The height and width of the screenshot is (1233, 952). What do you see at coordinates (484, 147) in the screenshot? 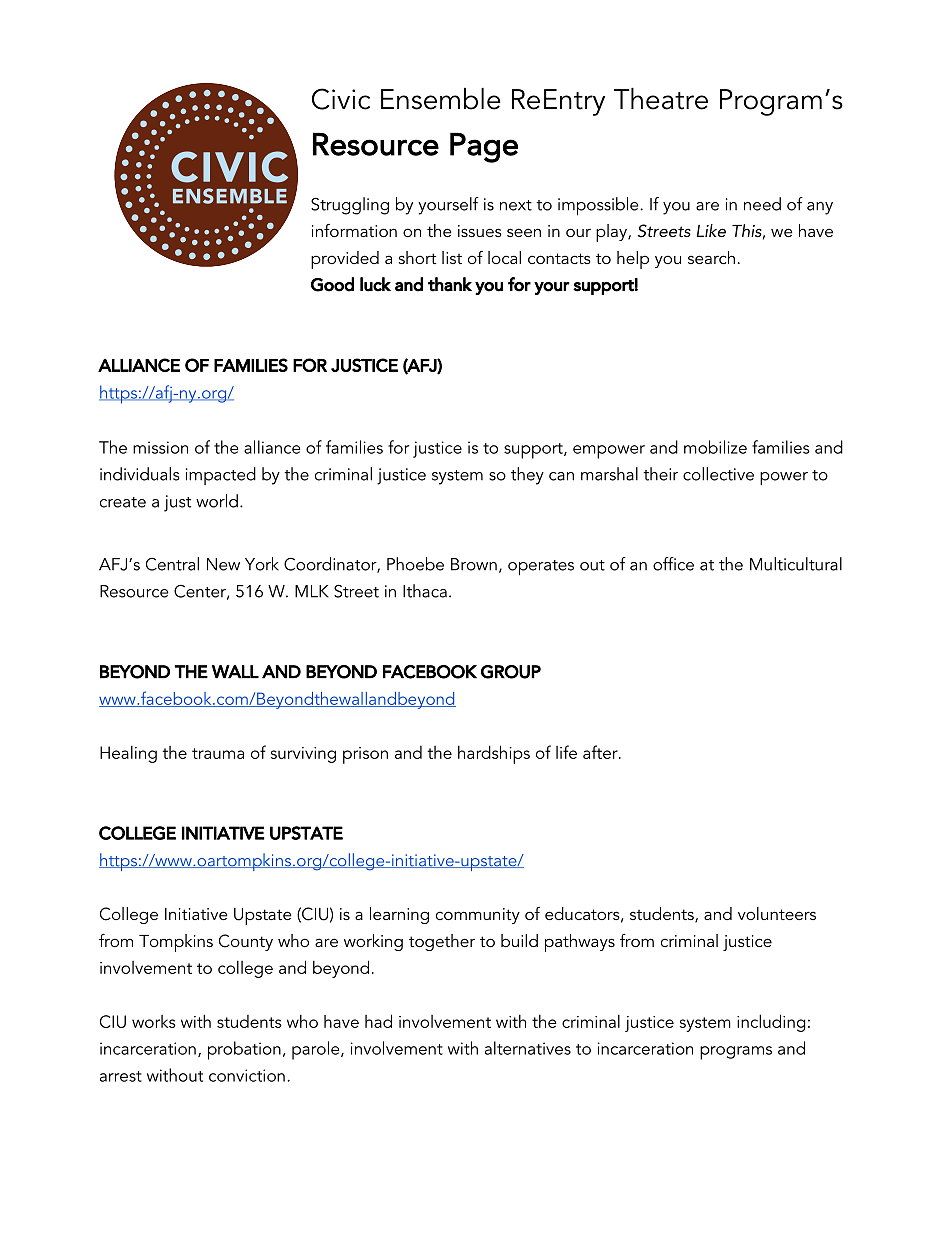
I see `Page` at bounding box center [484, 147].
